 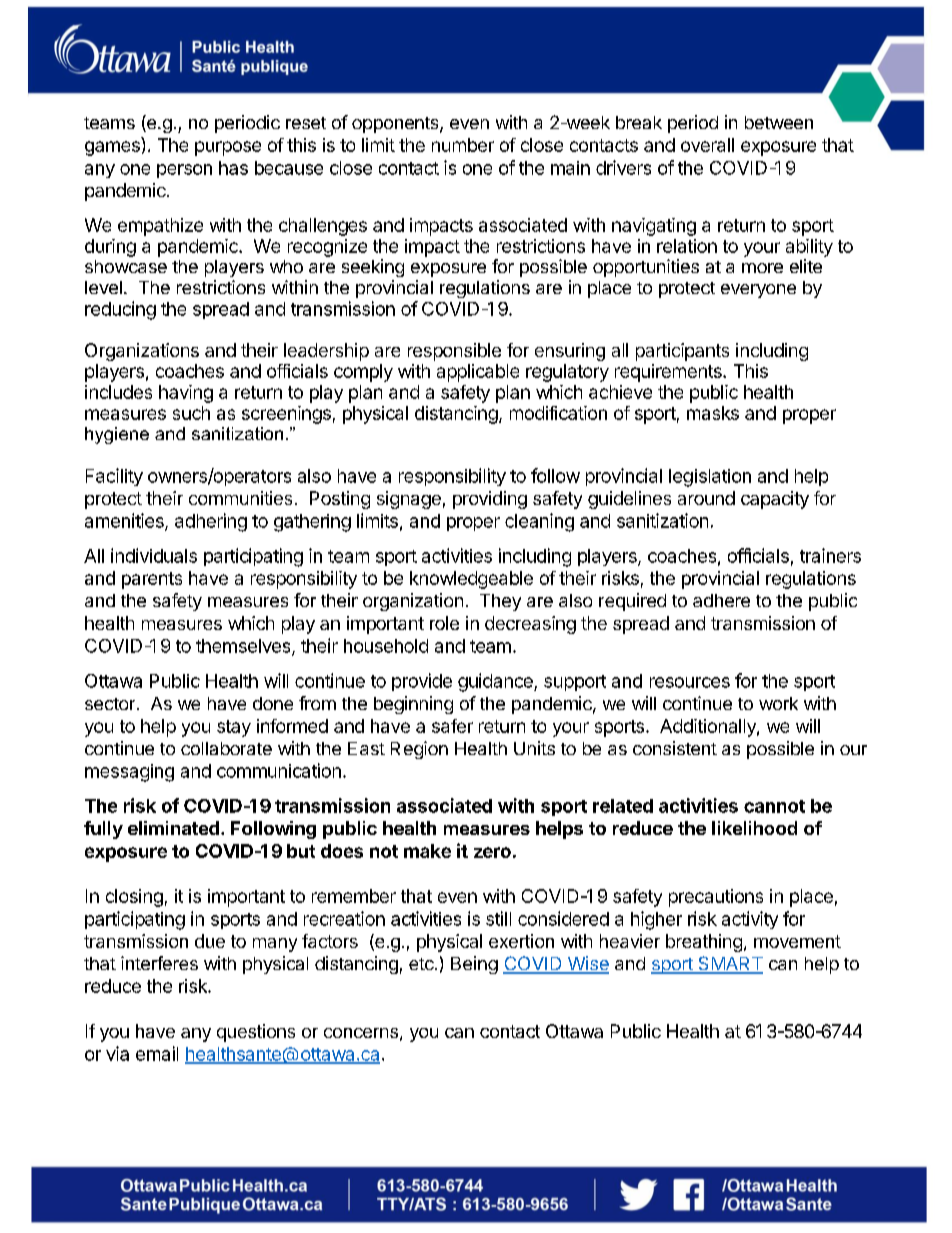 I want to click on safer, so click(x=452, y=726).
